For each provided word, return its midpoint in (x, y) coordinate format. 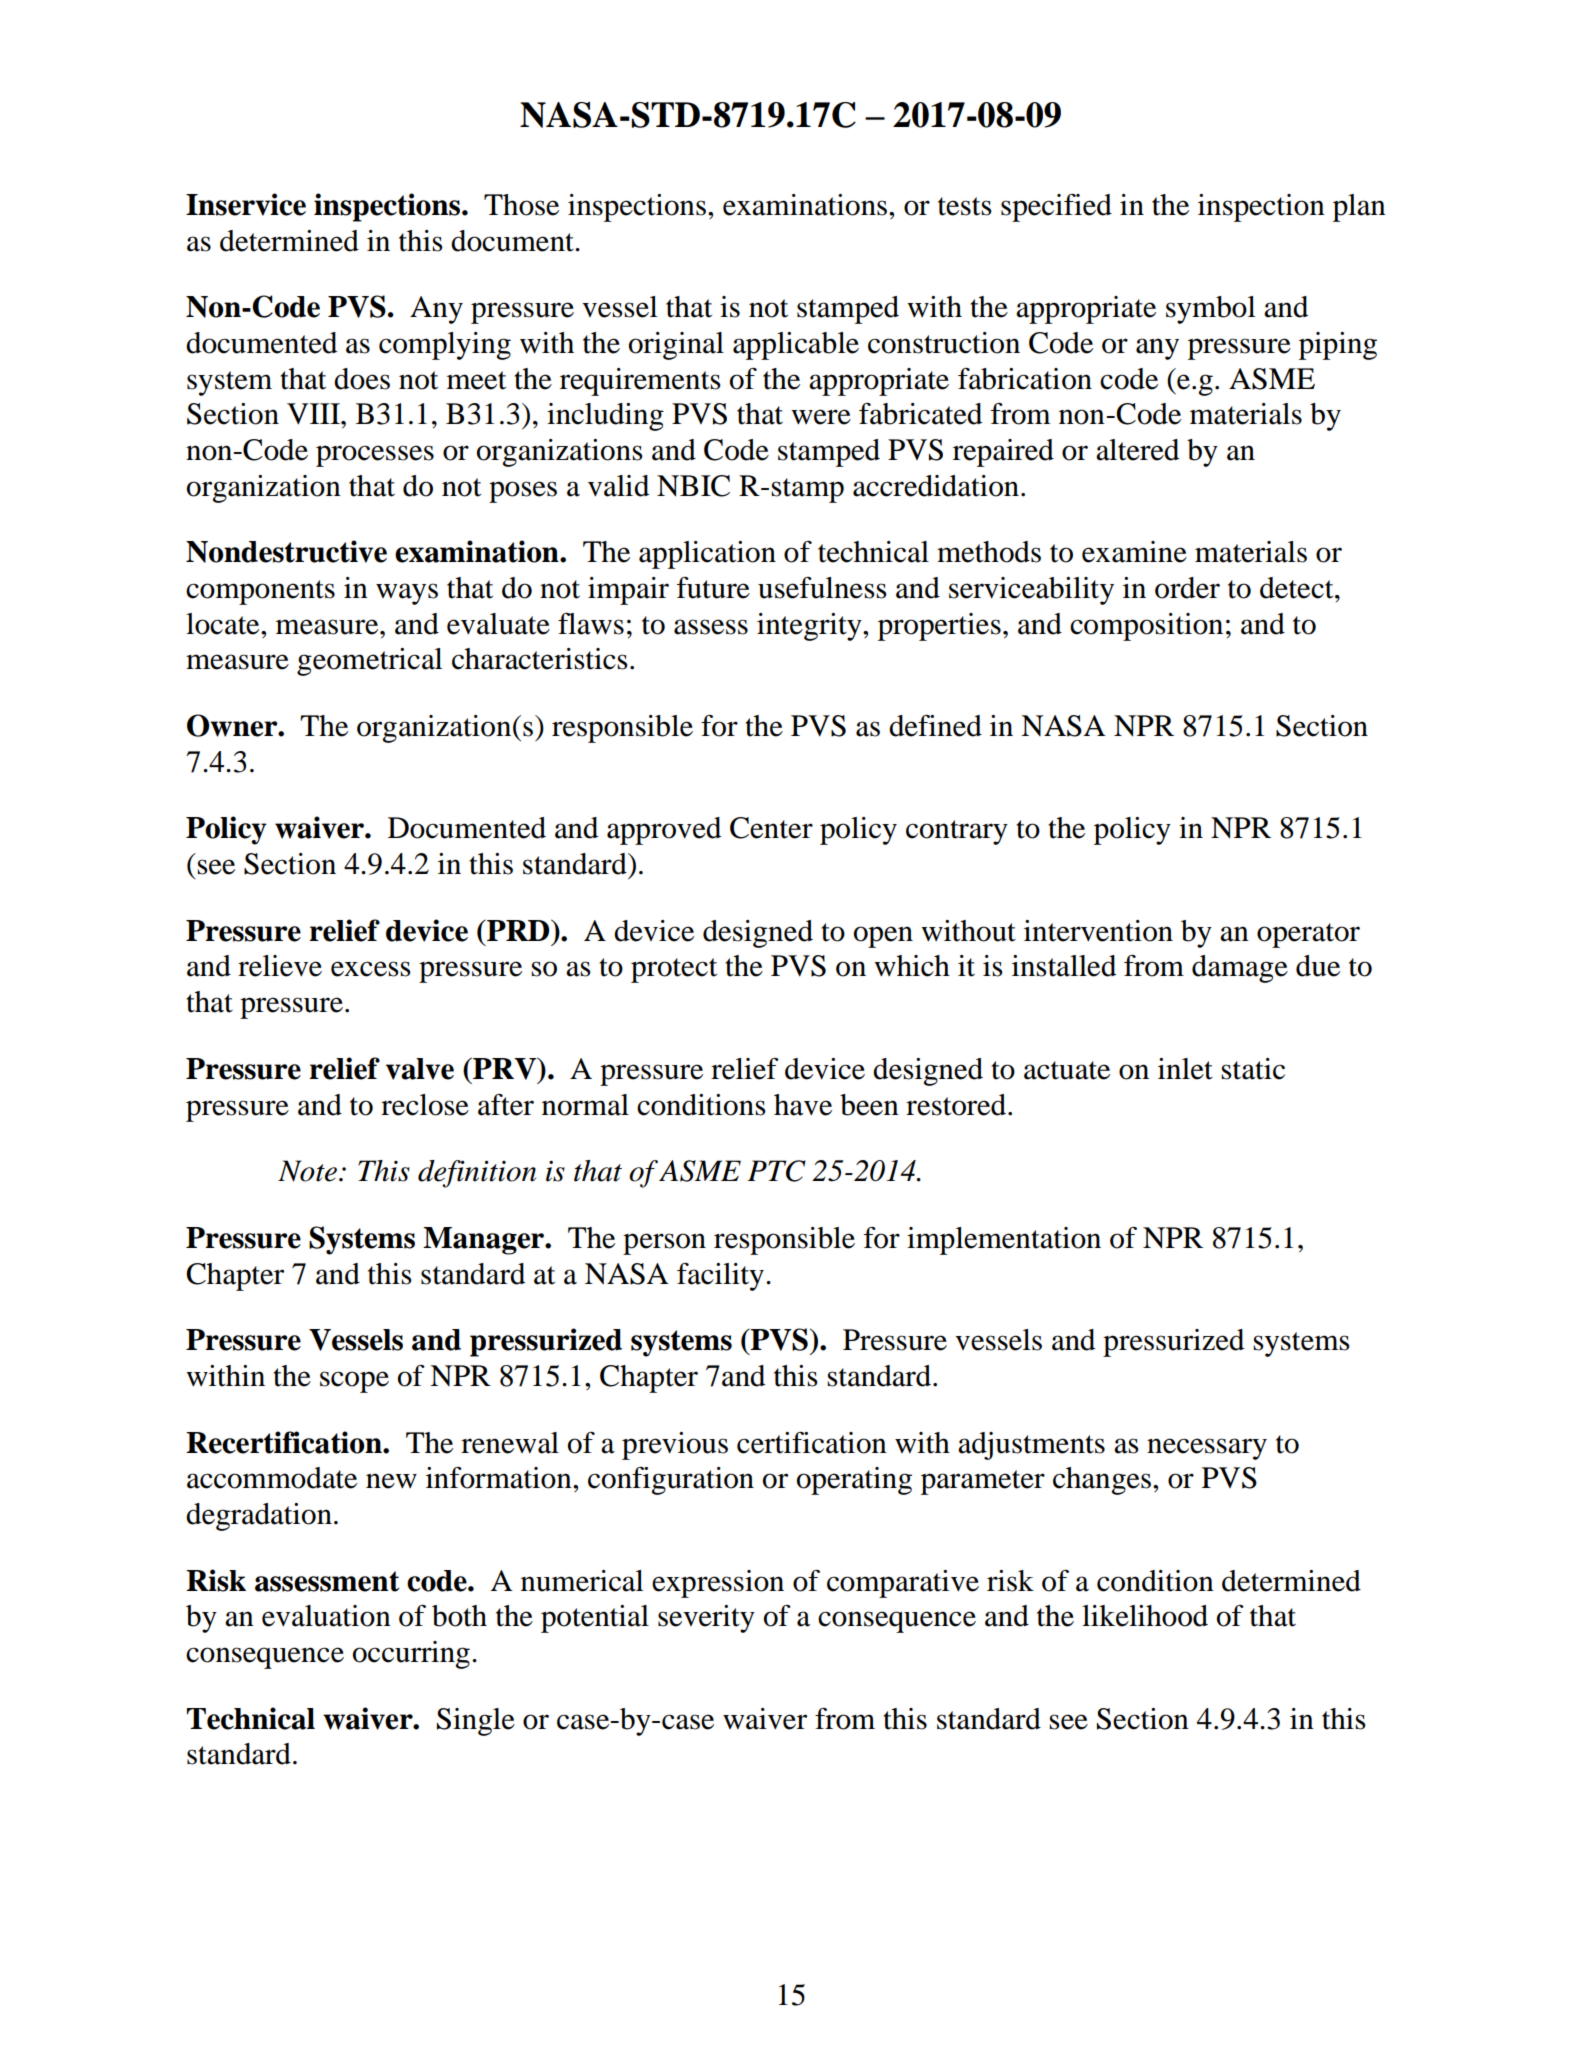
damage (1240, 969)
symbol (1210, 310)
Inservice (246, 204)
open (883, 937)
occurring (411, 1655)
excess (371, 969)
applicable (796, 346)
